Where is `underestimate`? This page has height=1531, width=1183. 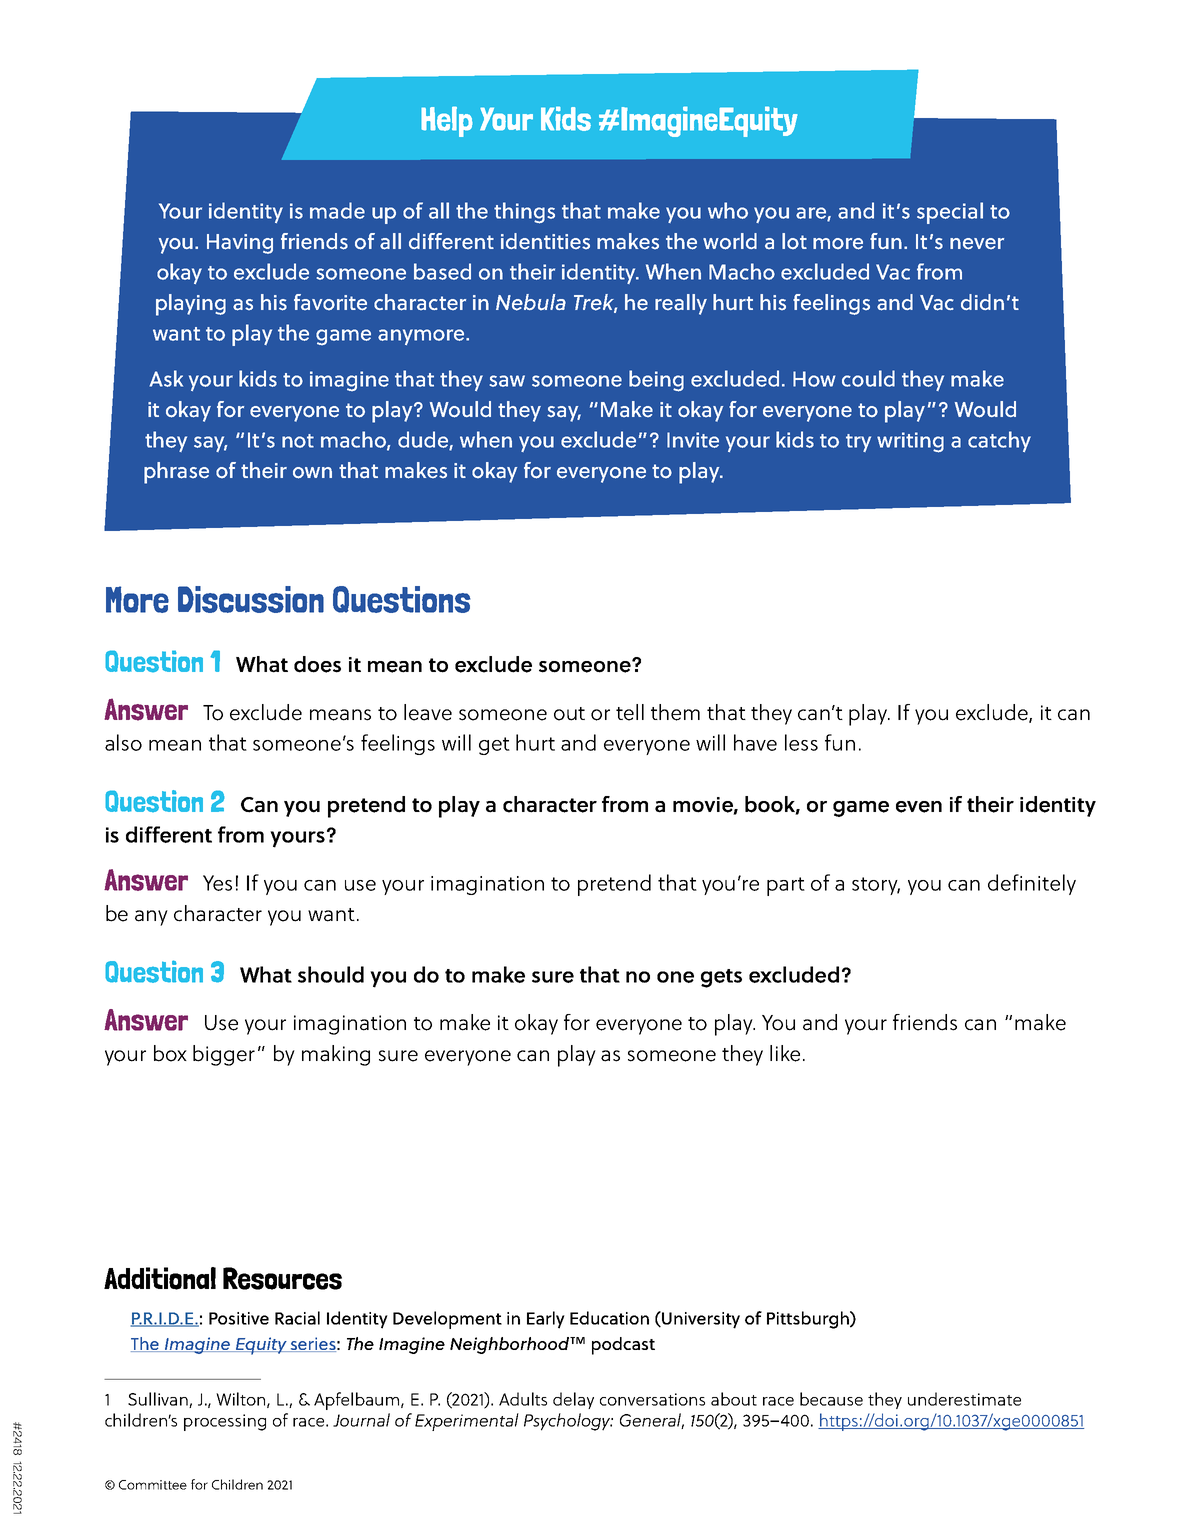 underestimate is located at coordinates (964, 1399).
